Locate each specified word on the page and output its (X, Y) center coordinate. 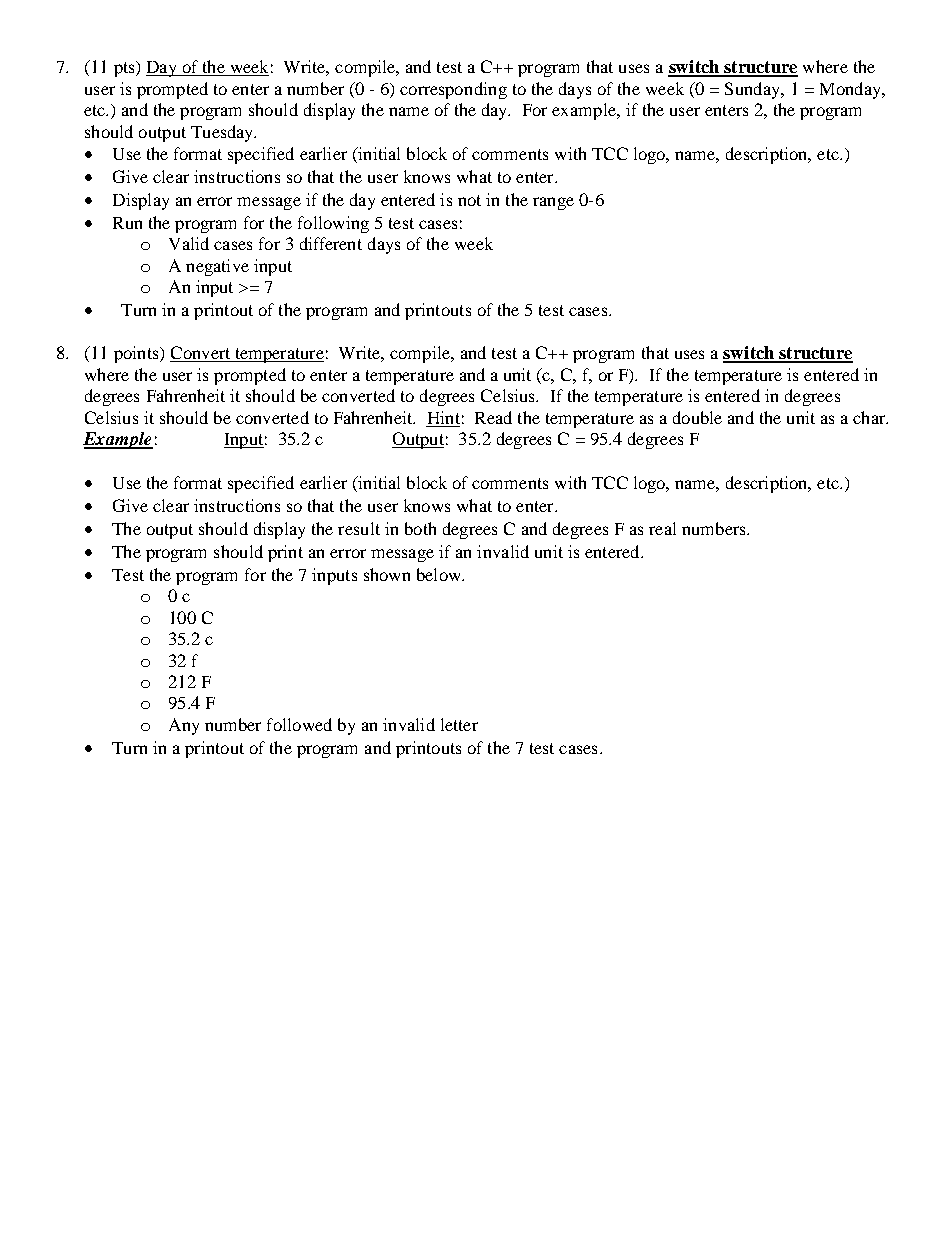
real (662, 528)
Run (127, 223)
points (137, 354)
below (440, 574)
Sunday (754, 90)
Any (184, 726)
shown (387, 574)
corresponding (453, 90)
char (870, 417)
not (469, 200)
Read (493, 417)
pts (125, 69)
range (553, 203)
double (697, 417)
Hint (444, 417)
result (359, 528)
